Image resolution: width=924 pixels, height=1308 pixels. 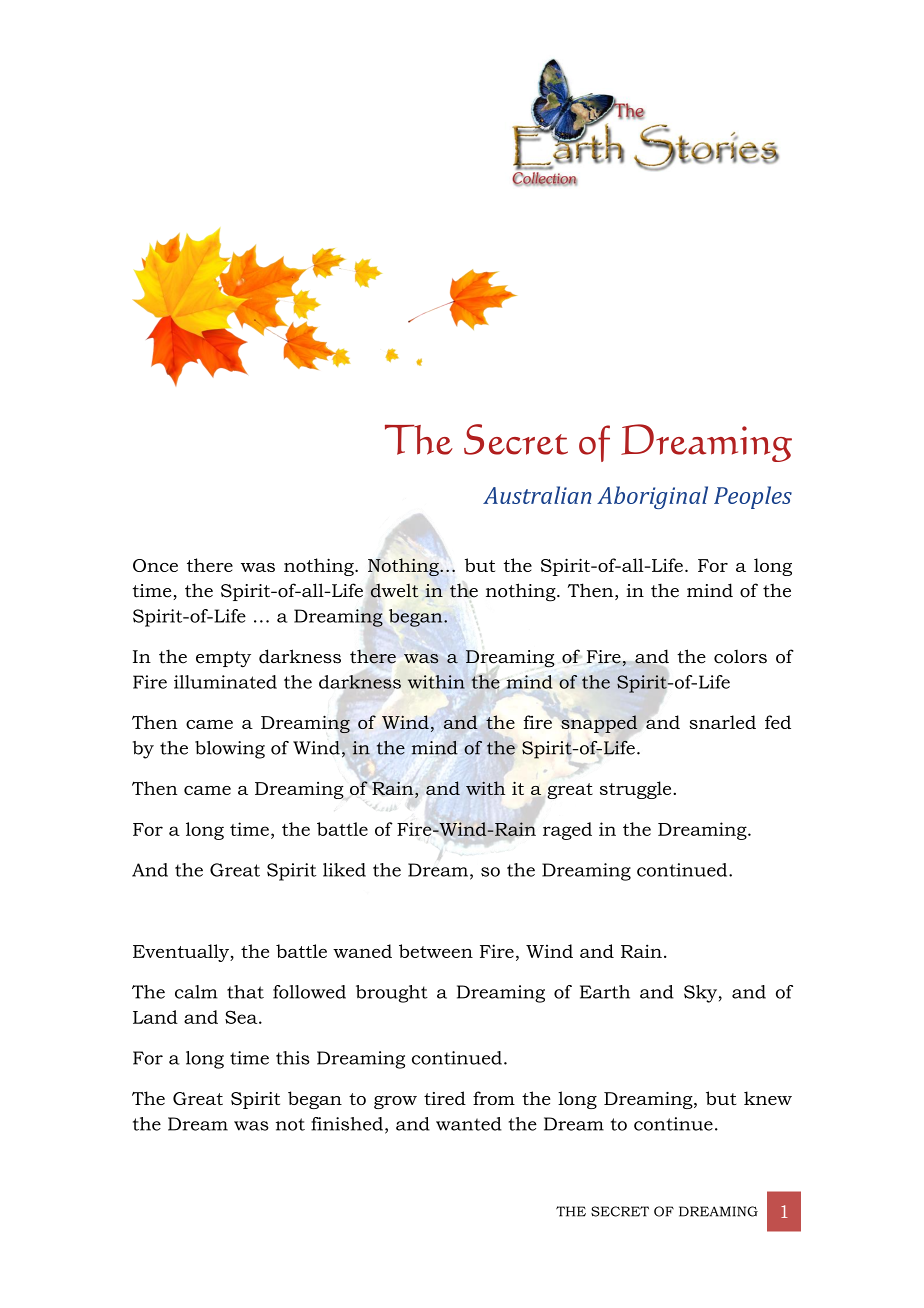 What do you see at coordinates (753, 497) in the document?
I see `Peoples` at bounding box center [753, 497].
